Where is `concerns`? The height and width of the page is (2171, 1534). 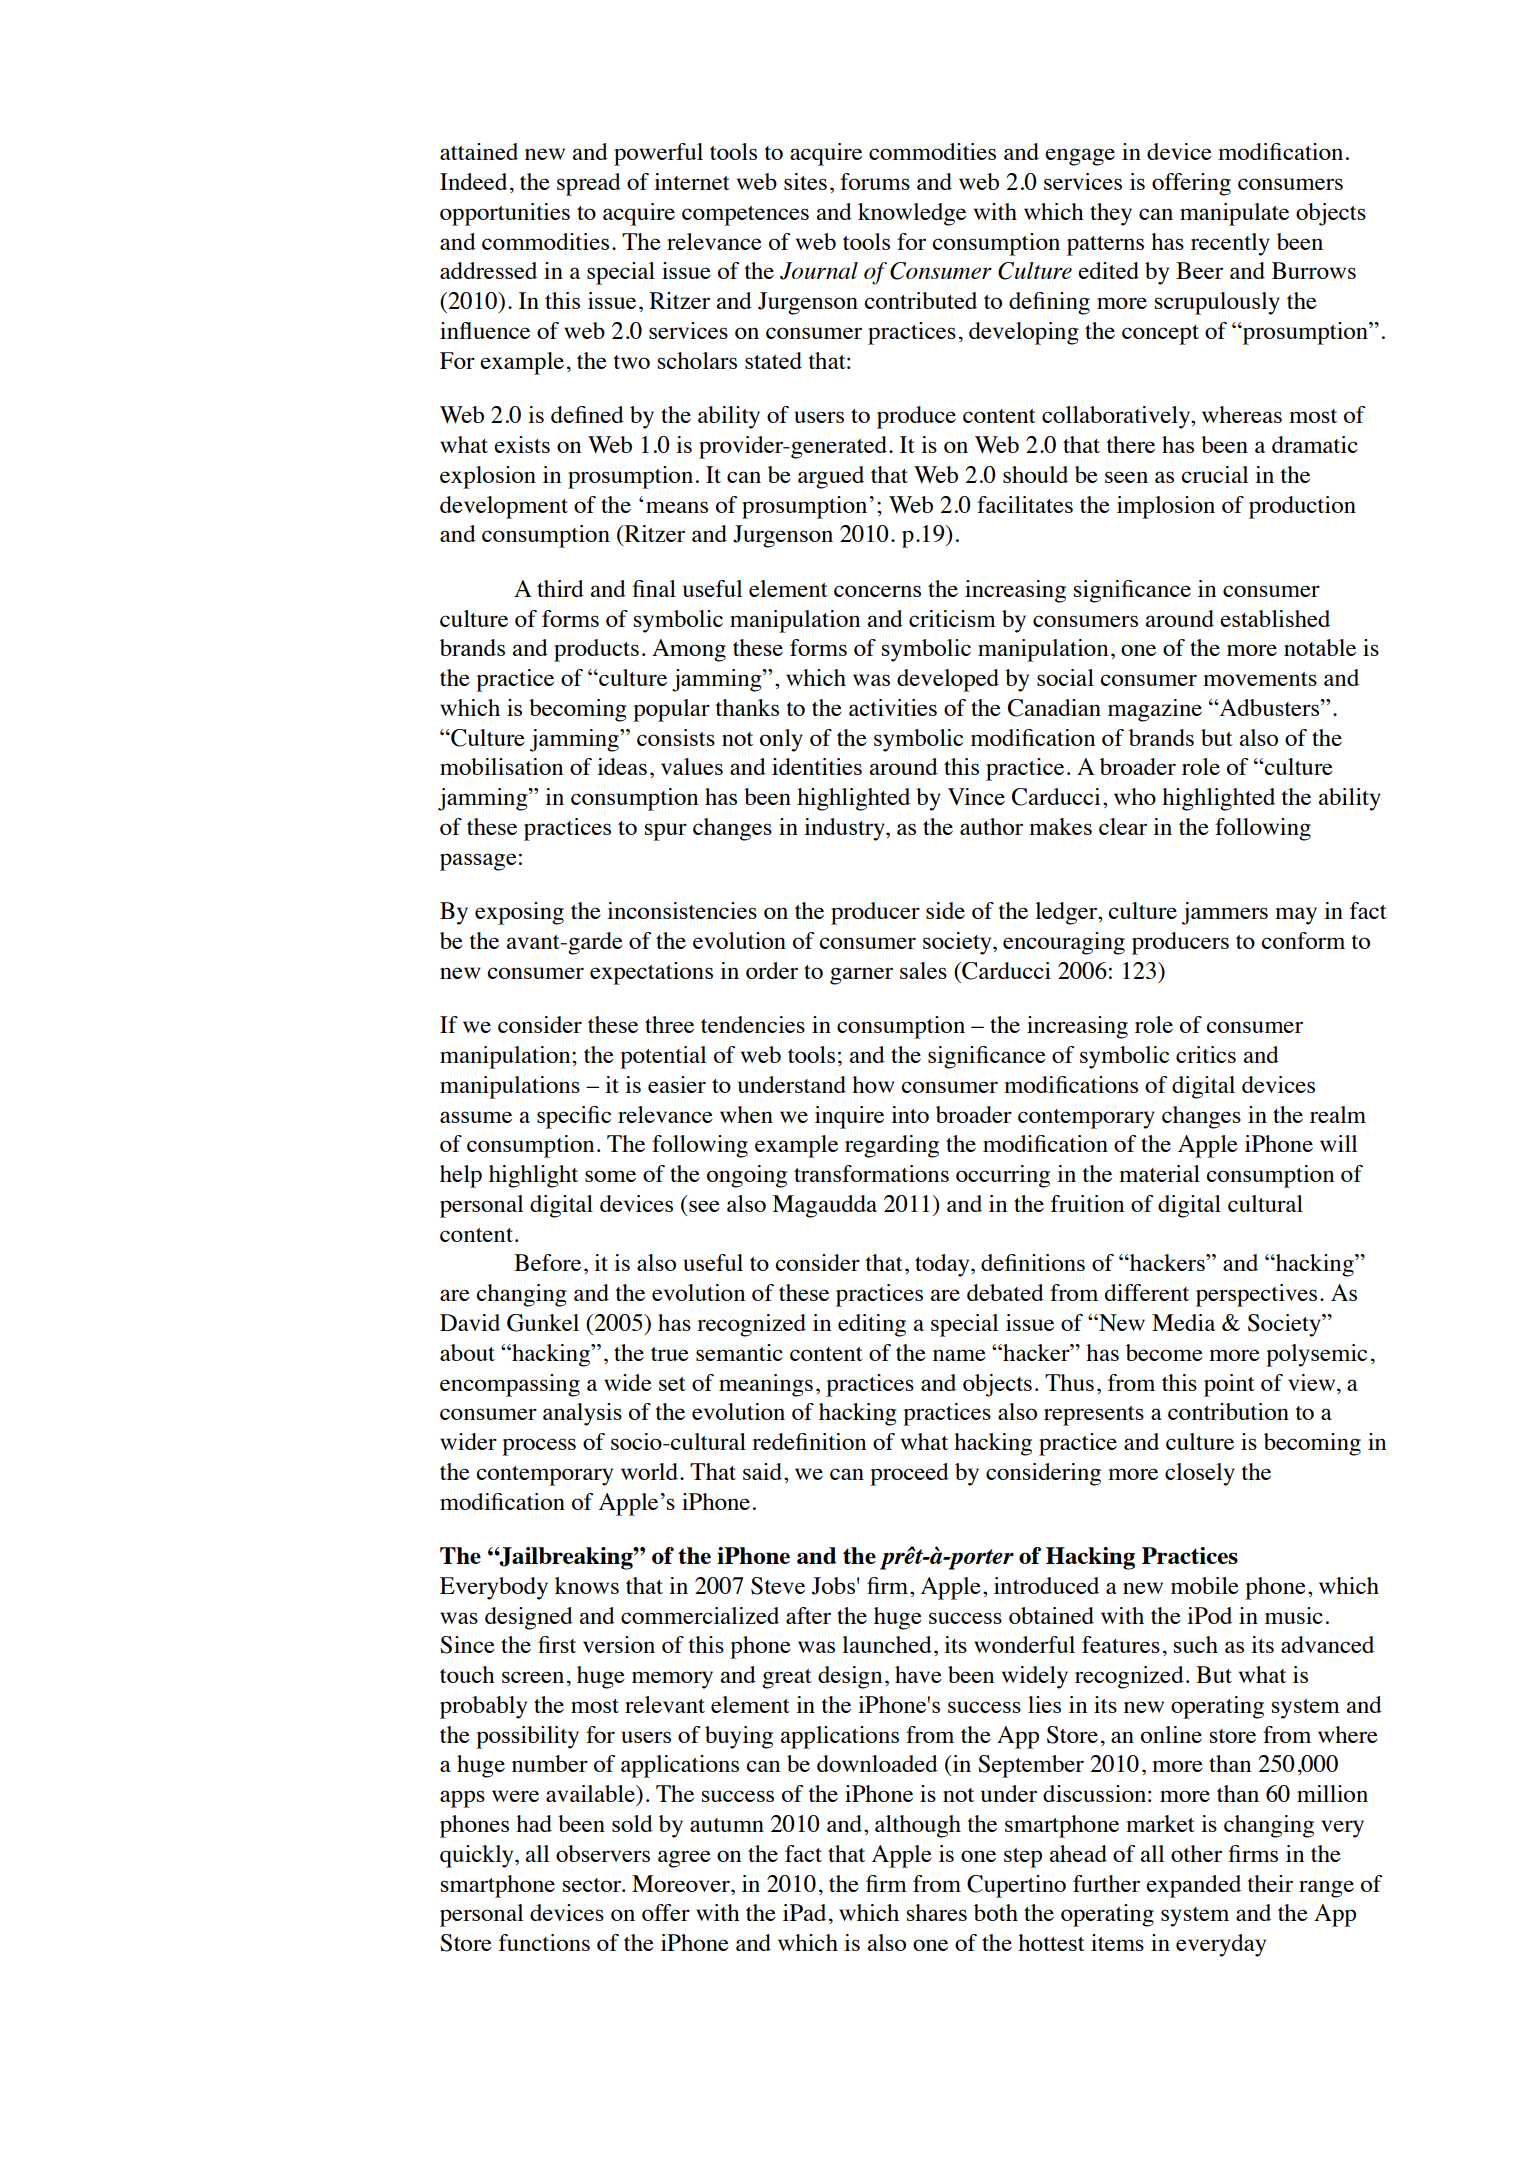 concerns is located at coordinates (877, 591).
